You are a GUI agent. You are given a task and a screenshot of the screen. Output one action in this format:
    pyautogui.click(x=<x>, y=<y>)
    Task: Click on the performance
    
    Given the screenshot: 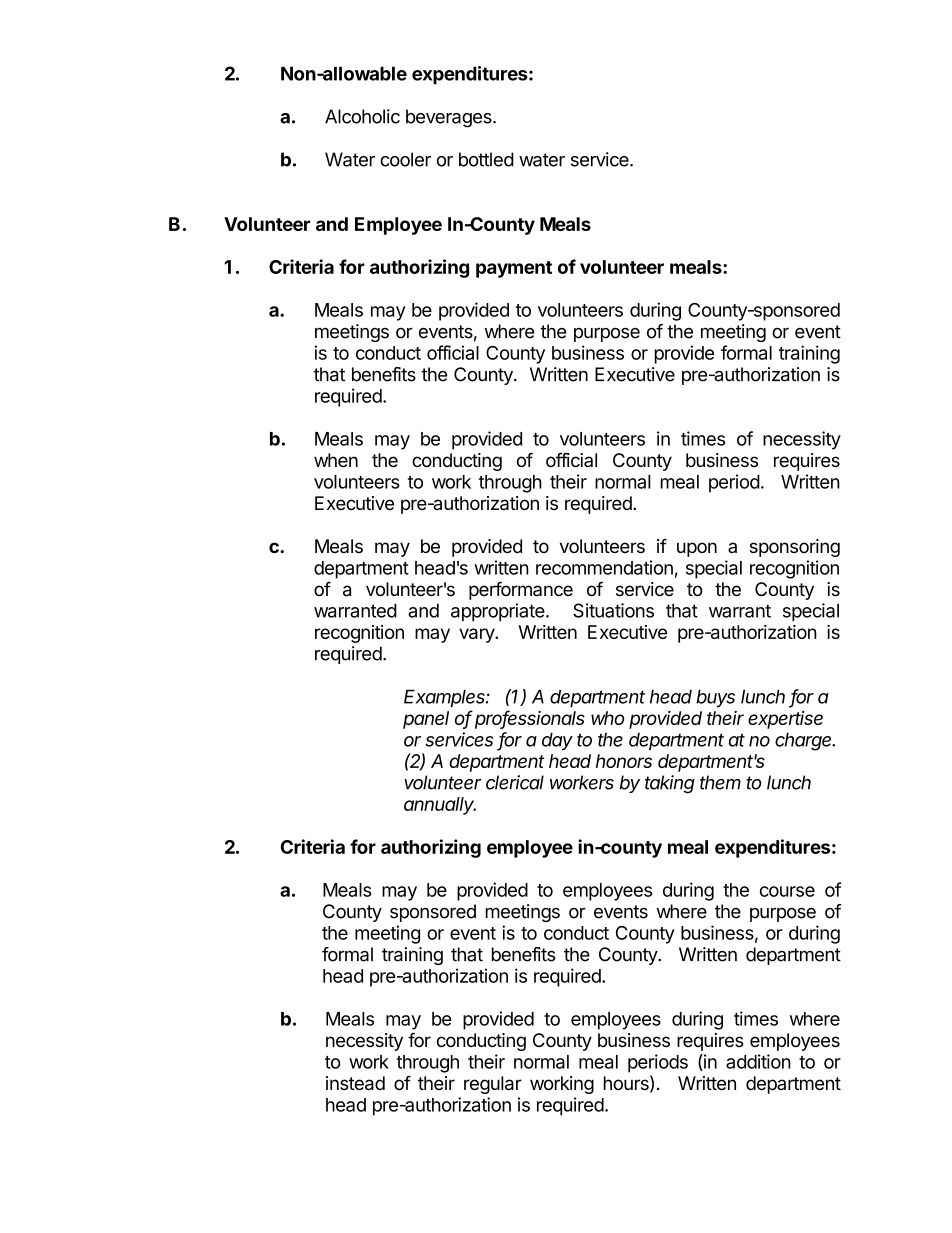 What is the action you would take?
    pyautogui.click(x=521, y=590)
